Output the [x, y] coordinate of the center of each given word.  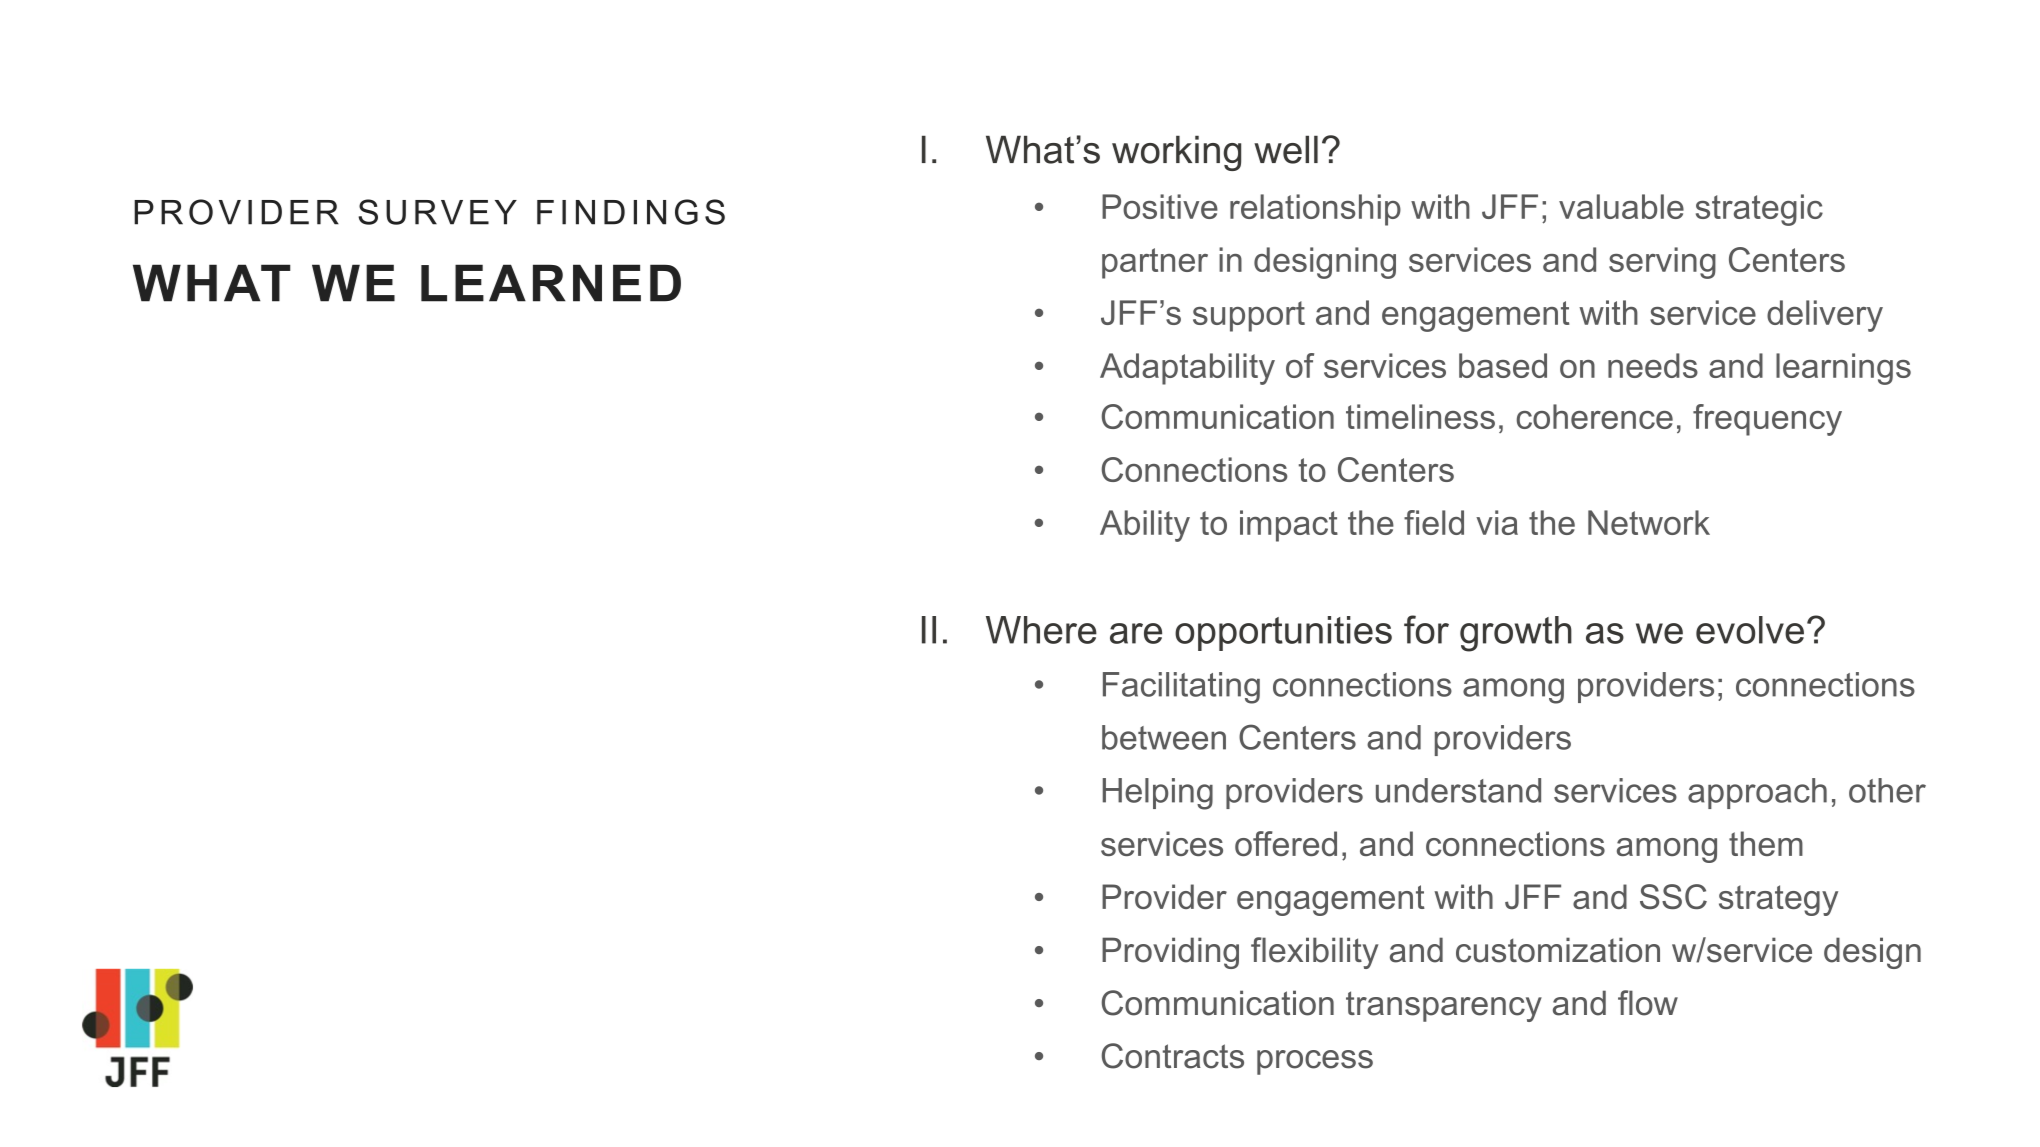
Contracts [1173, 1056]
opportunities [1283, 633]
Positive [1160, 206]
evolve [1750, 630]
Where [1041, 630]
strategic [1759, 210]
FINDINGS [631, 212]
